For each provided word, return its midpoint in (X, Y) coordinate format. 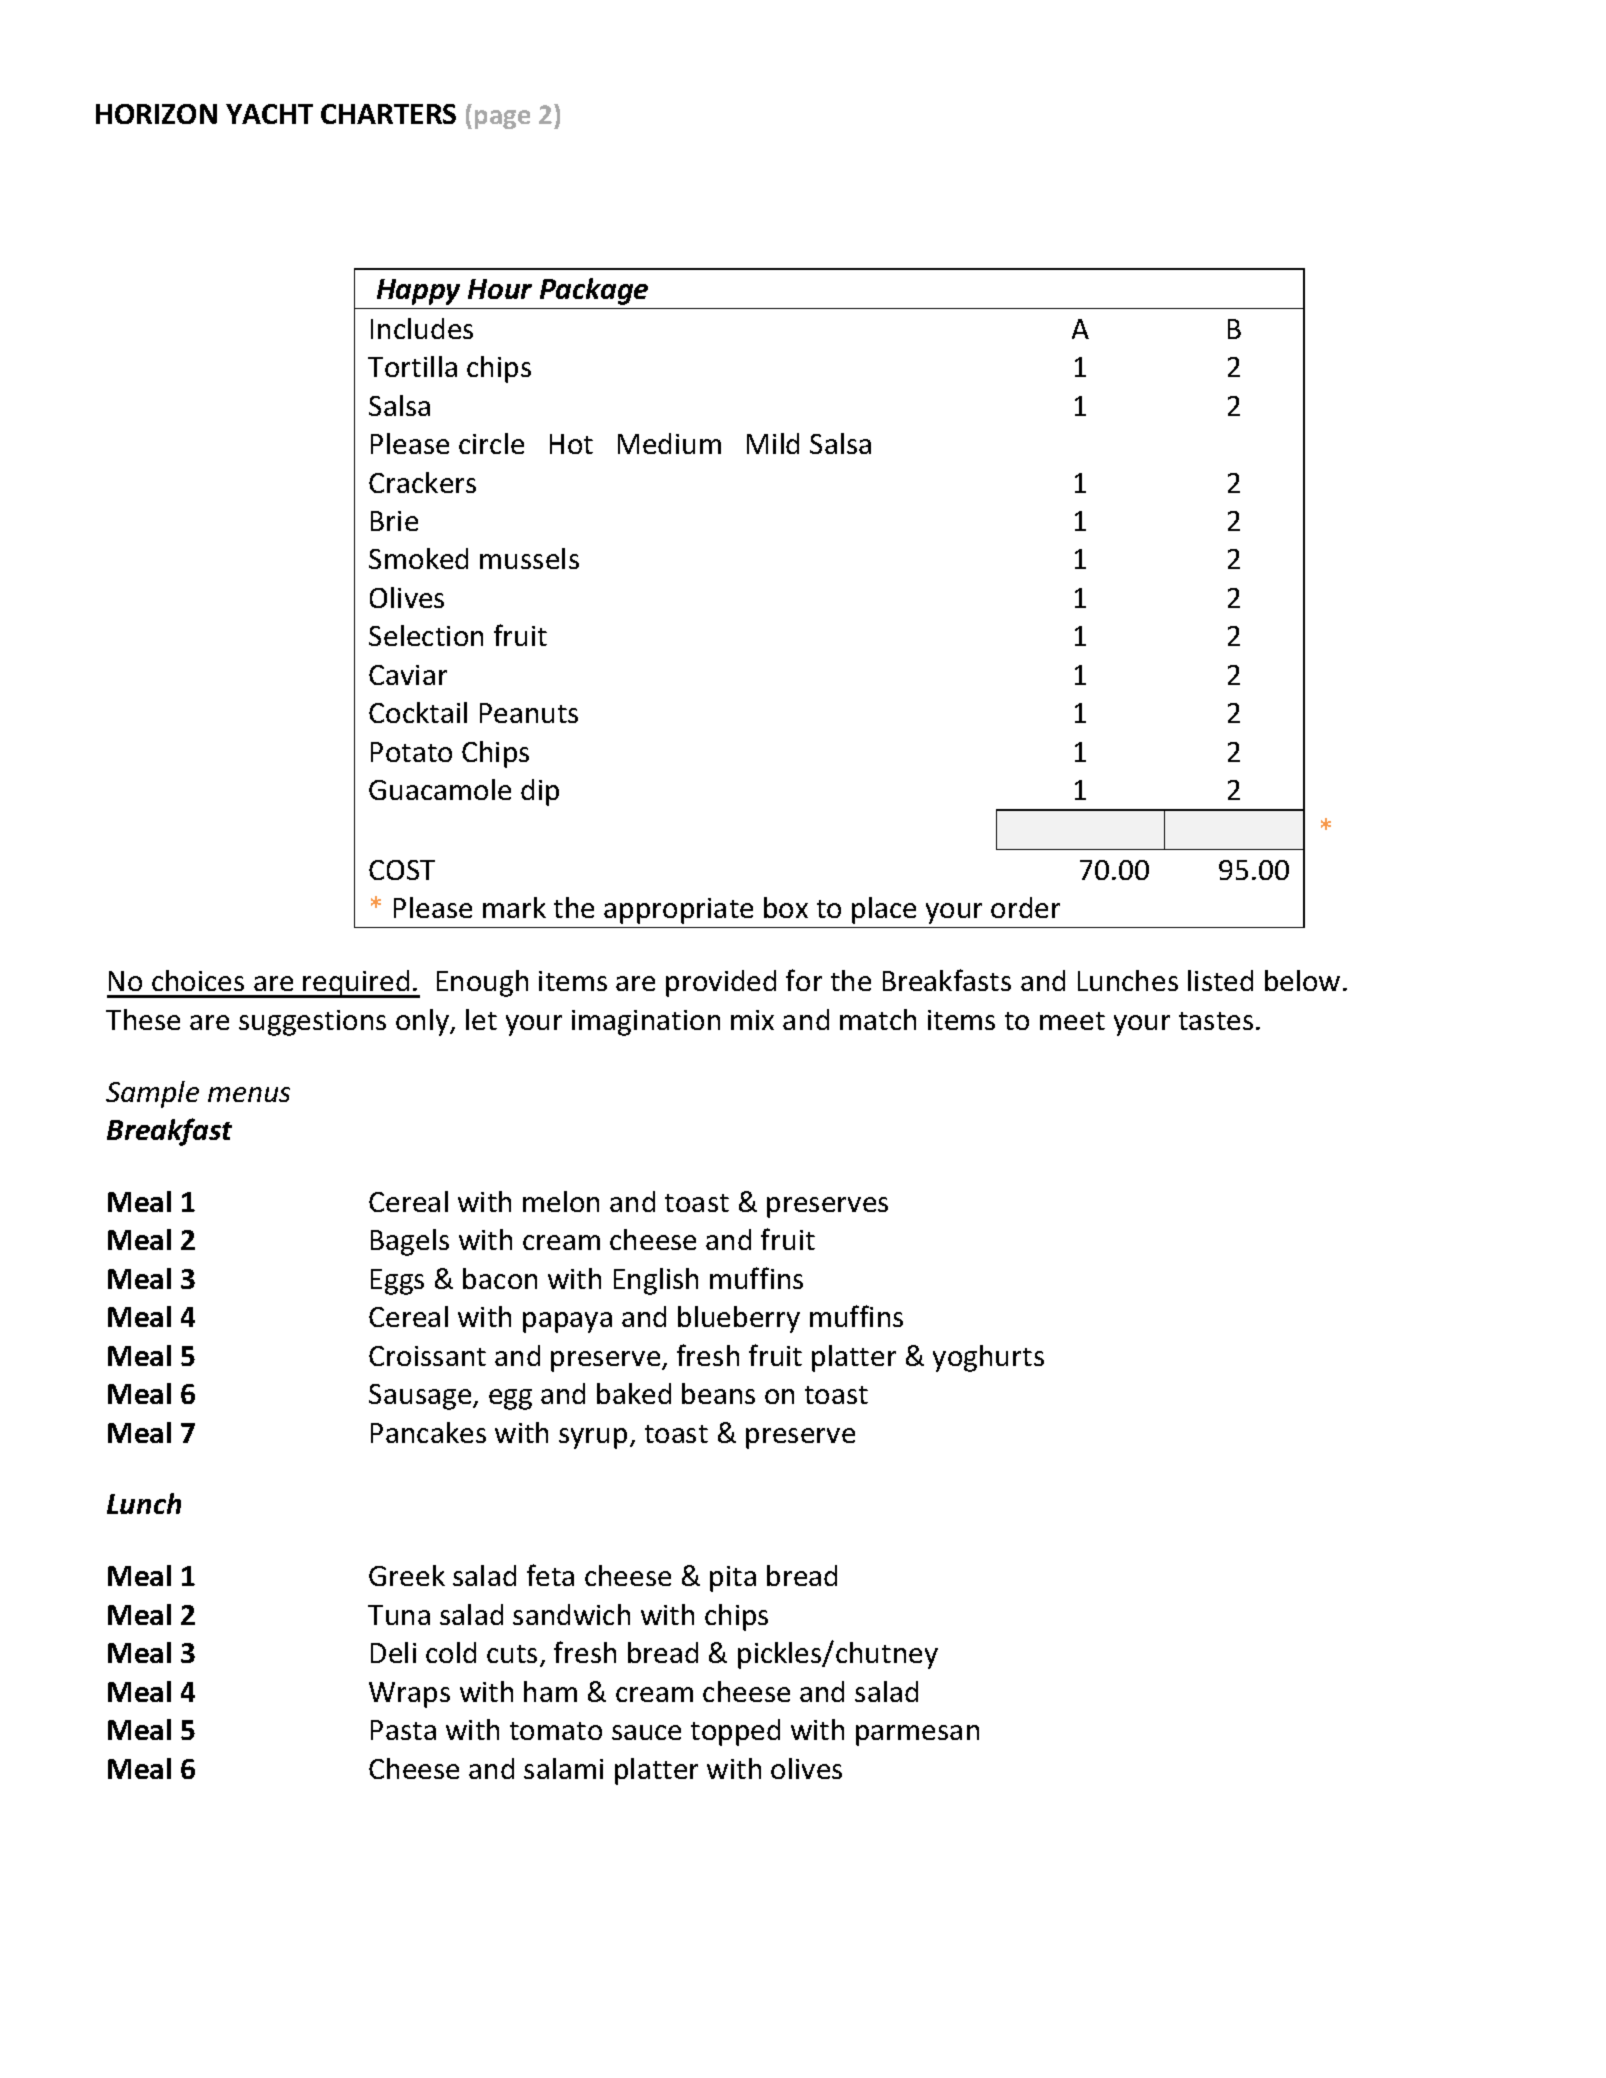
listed (1220, 980)
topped (735, 1732)
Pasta (403, 1730)
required (357, 984)
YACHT (269, 114)
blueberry (739, 1319)
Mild (773, 443)
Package (594, 291)
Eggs (397, 1282)
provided (721, 983)
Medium (669, 443)
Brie (394, 521)
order (1025, 907)
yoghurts (988, 1358)
